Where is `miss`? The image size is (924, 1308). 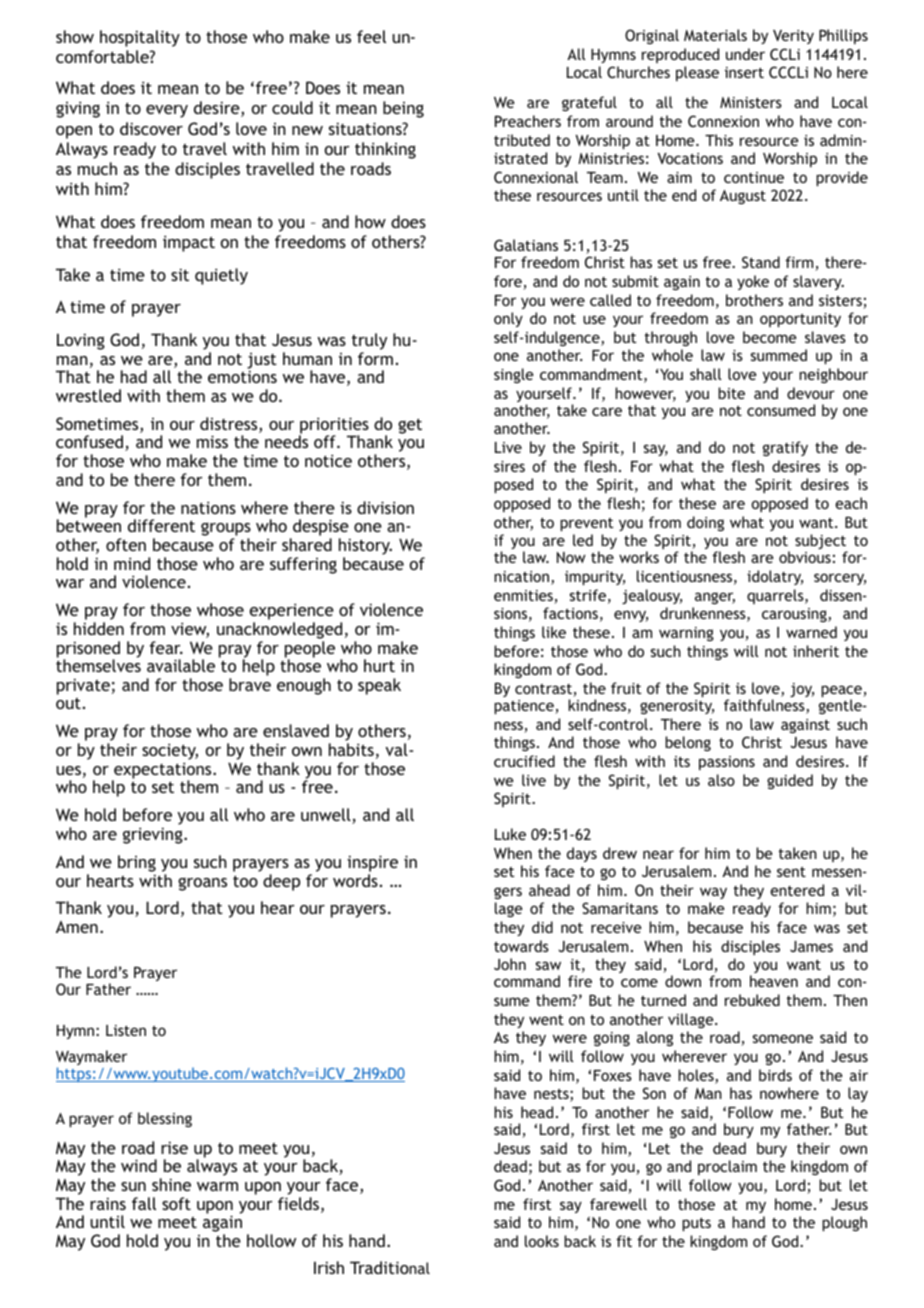
miss is located at coordinates (212, 441).
